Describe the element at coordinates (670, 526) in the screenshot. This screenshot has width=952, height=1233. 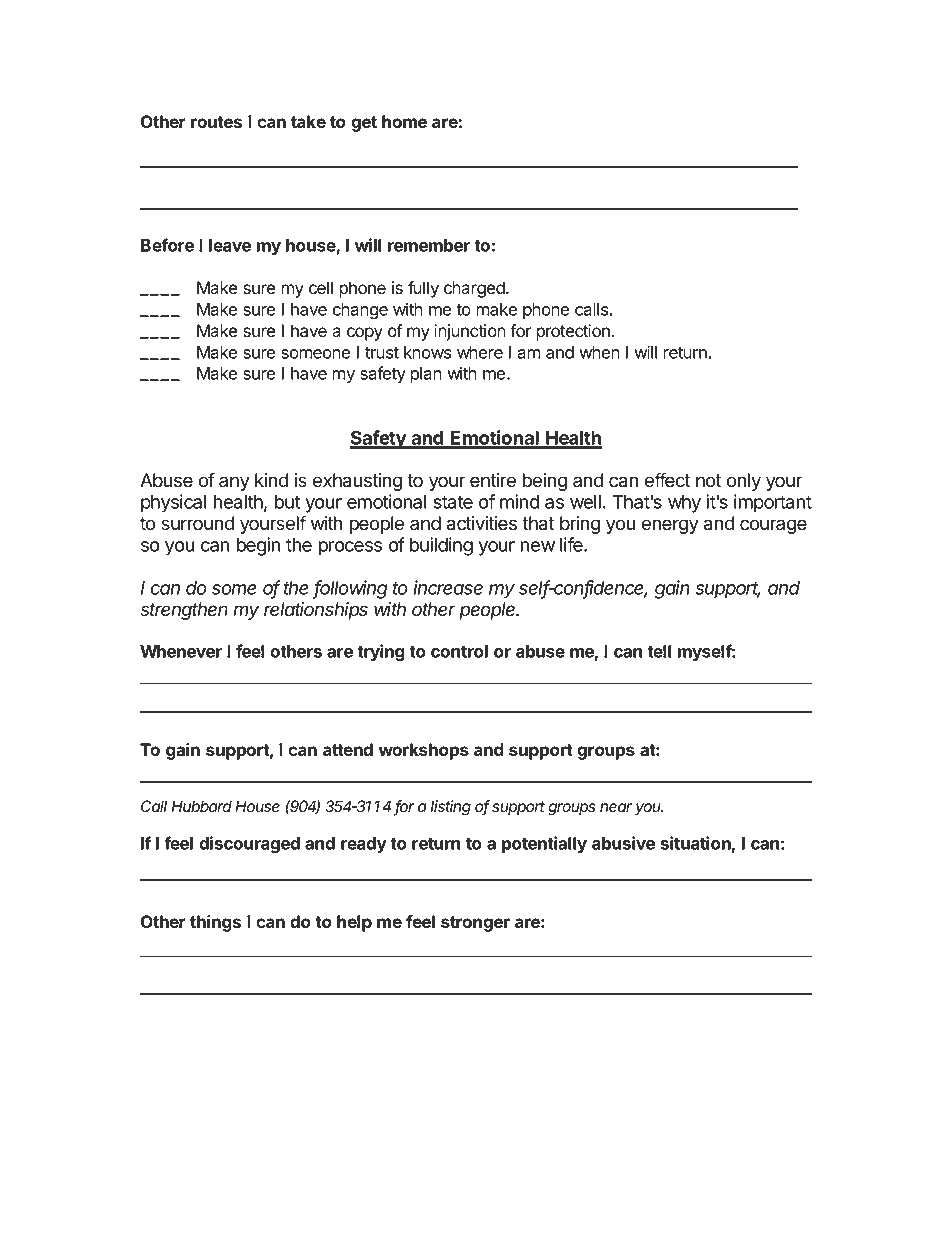
I see `energy` at that location.
